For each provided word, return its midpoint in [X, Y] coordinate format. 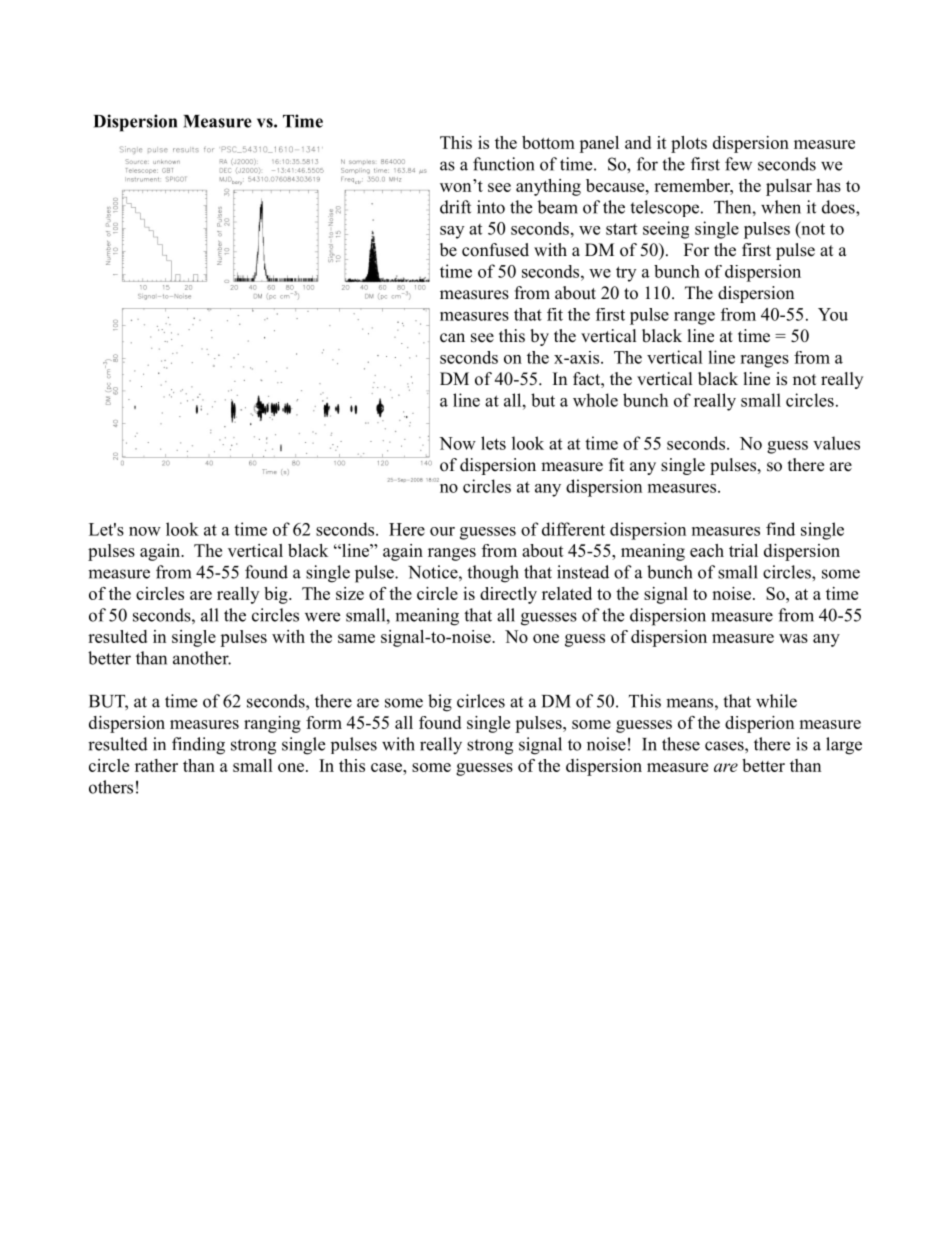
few [738, 164]
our [442, 531]
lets [493, 443]
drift [455, 207]
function [503, 164]
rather [156, 765]
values [836, 443]
